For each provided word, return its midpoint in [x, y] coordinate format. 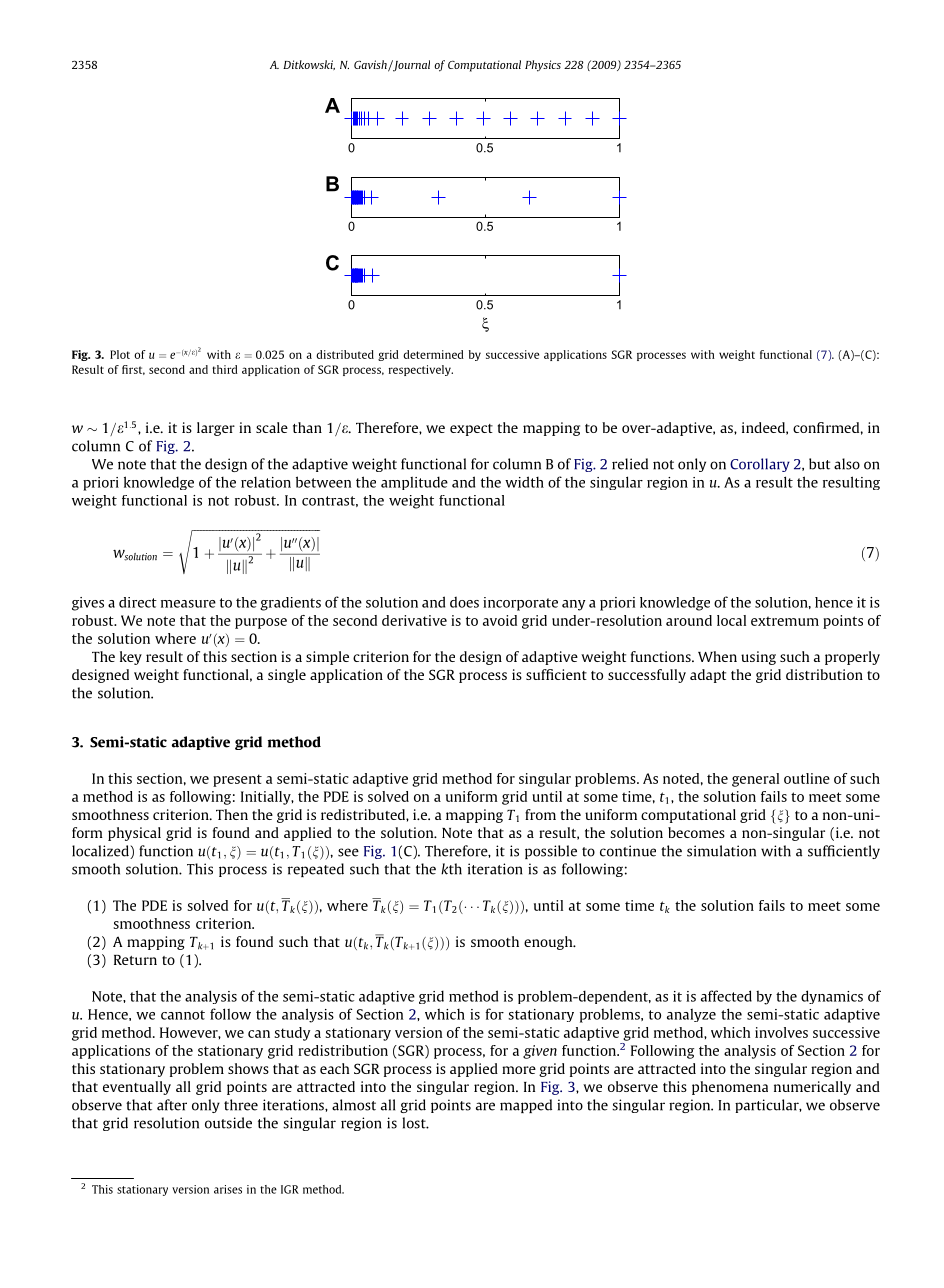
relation [266, 482]
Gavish [371, 66]
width [524, 482]
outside [228, 1123]
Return [135, 960]
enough [549, 943]
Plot [120, 354]
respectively [421, 370]
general [755, 780]
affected [726, 996]
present [237, 780]
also [847, 464]
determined [433, 354]
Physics [543, 66]
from [540, 814]
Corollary [760, 465]
